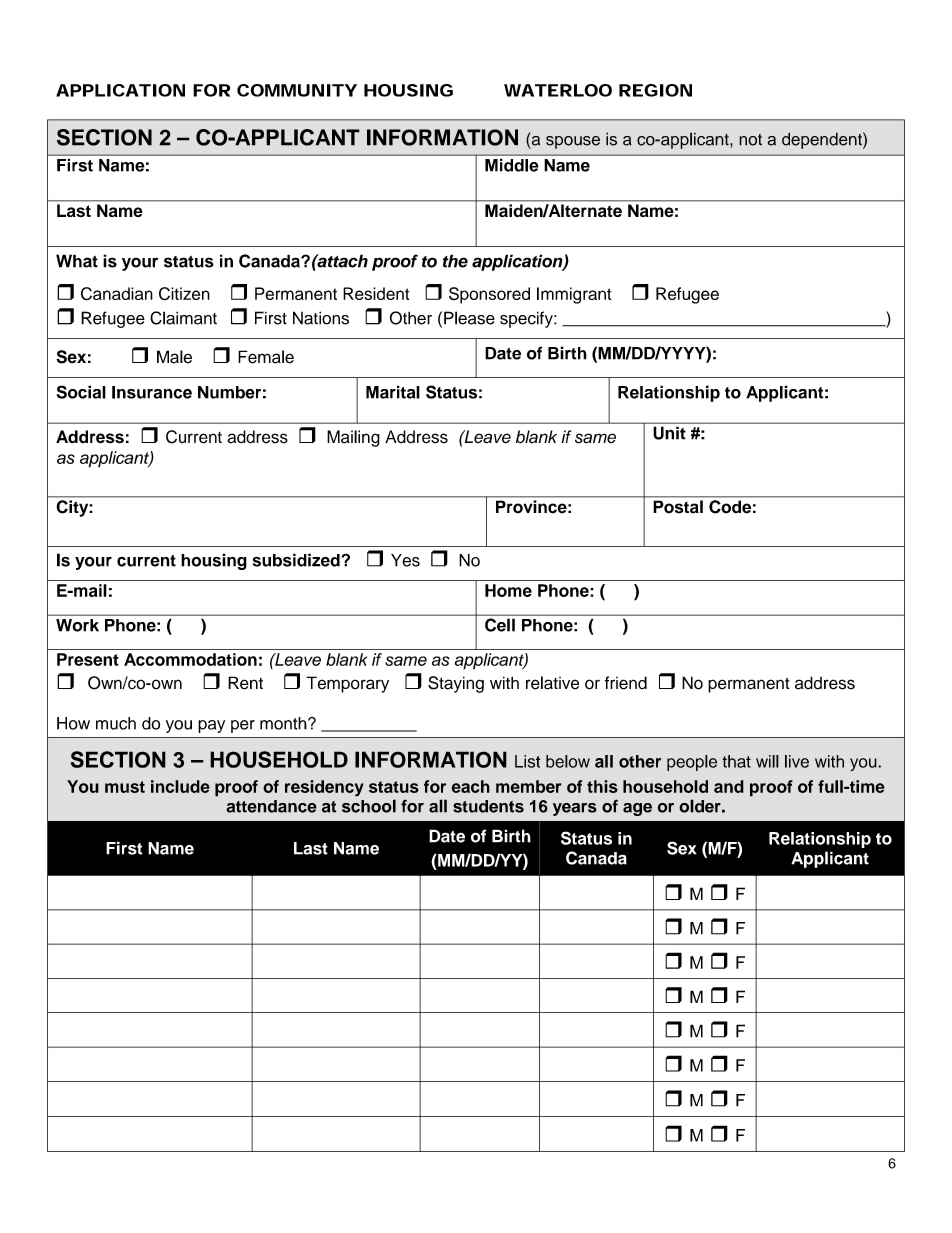 The height and width of the screenshot is (1233, 952). What do you see at coordinates (77, 261) in the screenshot?
I see `What` at bounding box center [77, 261].
